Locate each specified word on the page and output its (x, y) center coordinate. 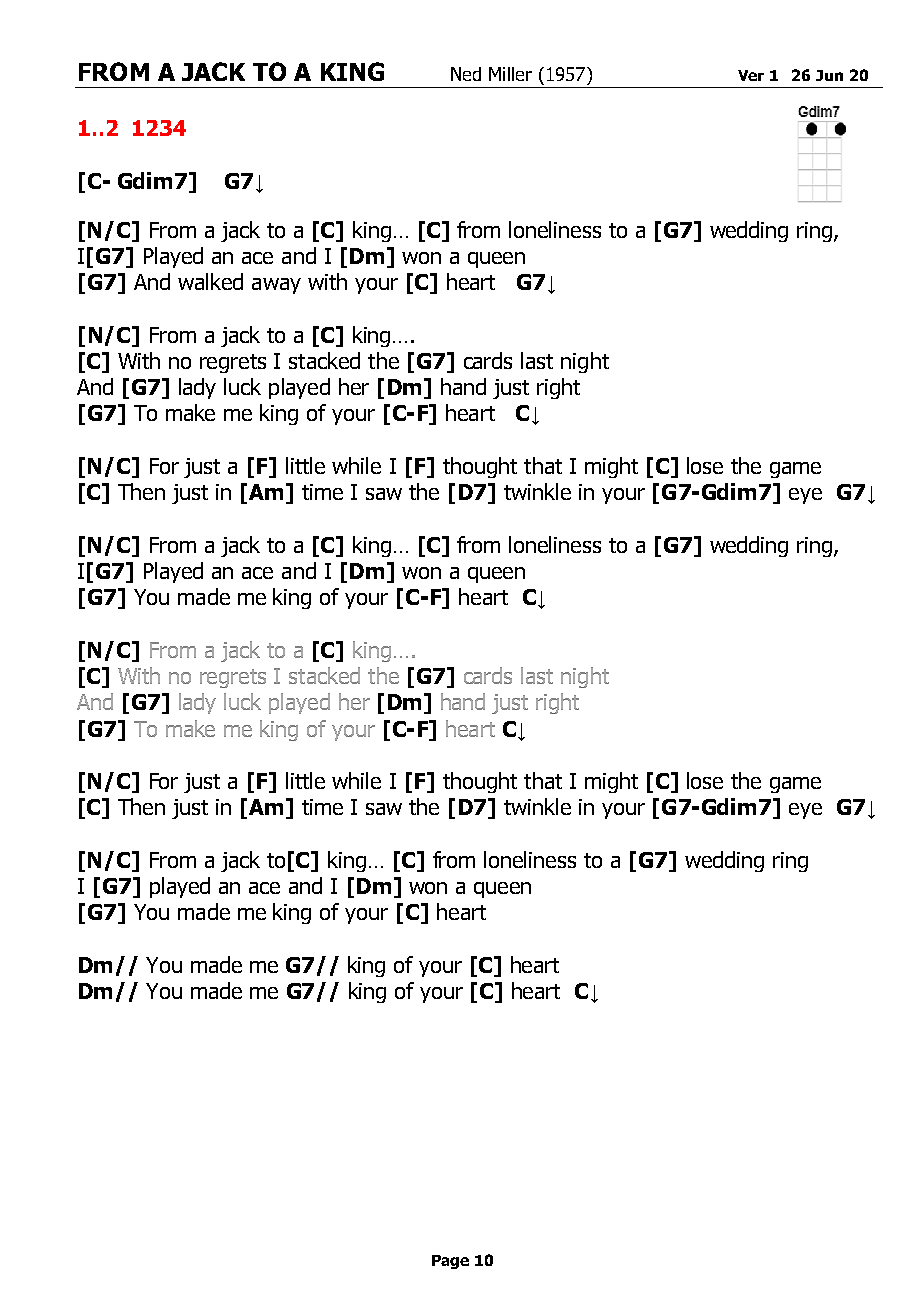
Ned (466, 74)
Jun (829, 75)
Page (450, 1262)
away (276, 286)
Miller (510, 74)
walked (210, 281)
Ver (751, 75)
